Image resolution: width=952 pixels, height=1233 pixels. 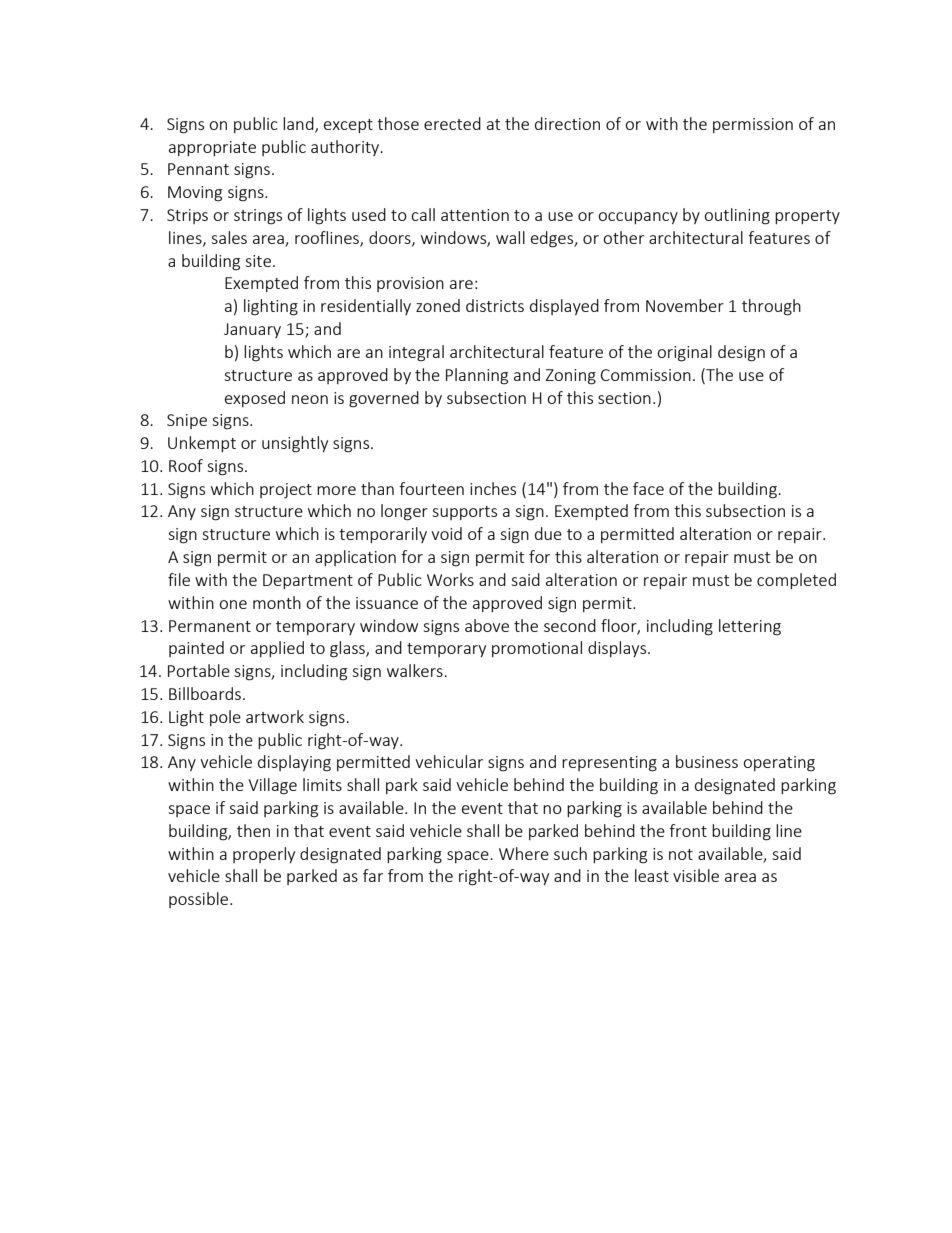 What do you see at coordinates (771, 307) in the page?
I see `through` at bounding box center [771, 307].
